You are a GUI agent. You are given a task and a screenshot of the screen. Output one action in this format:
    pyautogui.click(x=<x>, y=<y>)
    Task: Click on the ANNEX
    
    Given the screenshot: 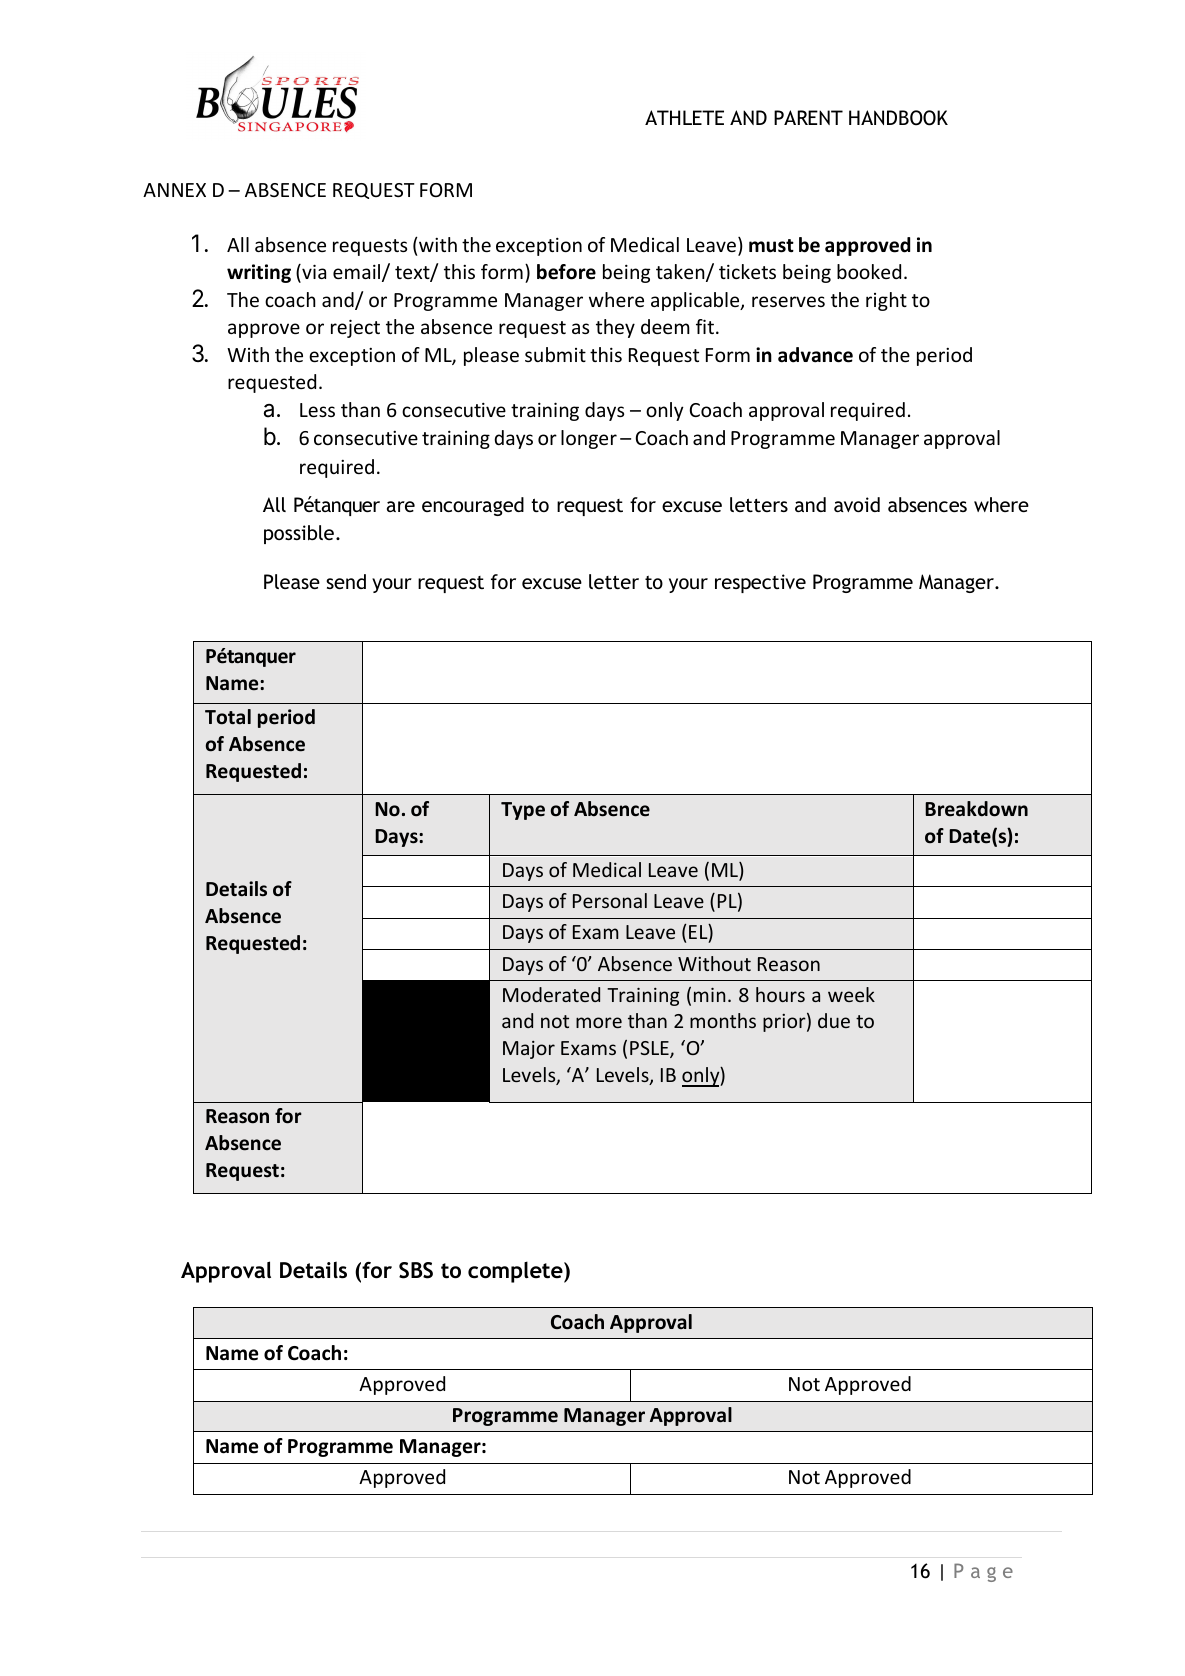 What is the action you would take?
    pyautogui.click(x=174, y=190)
